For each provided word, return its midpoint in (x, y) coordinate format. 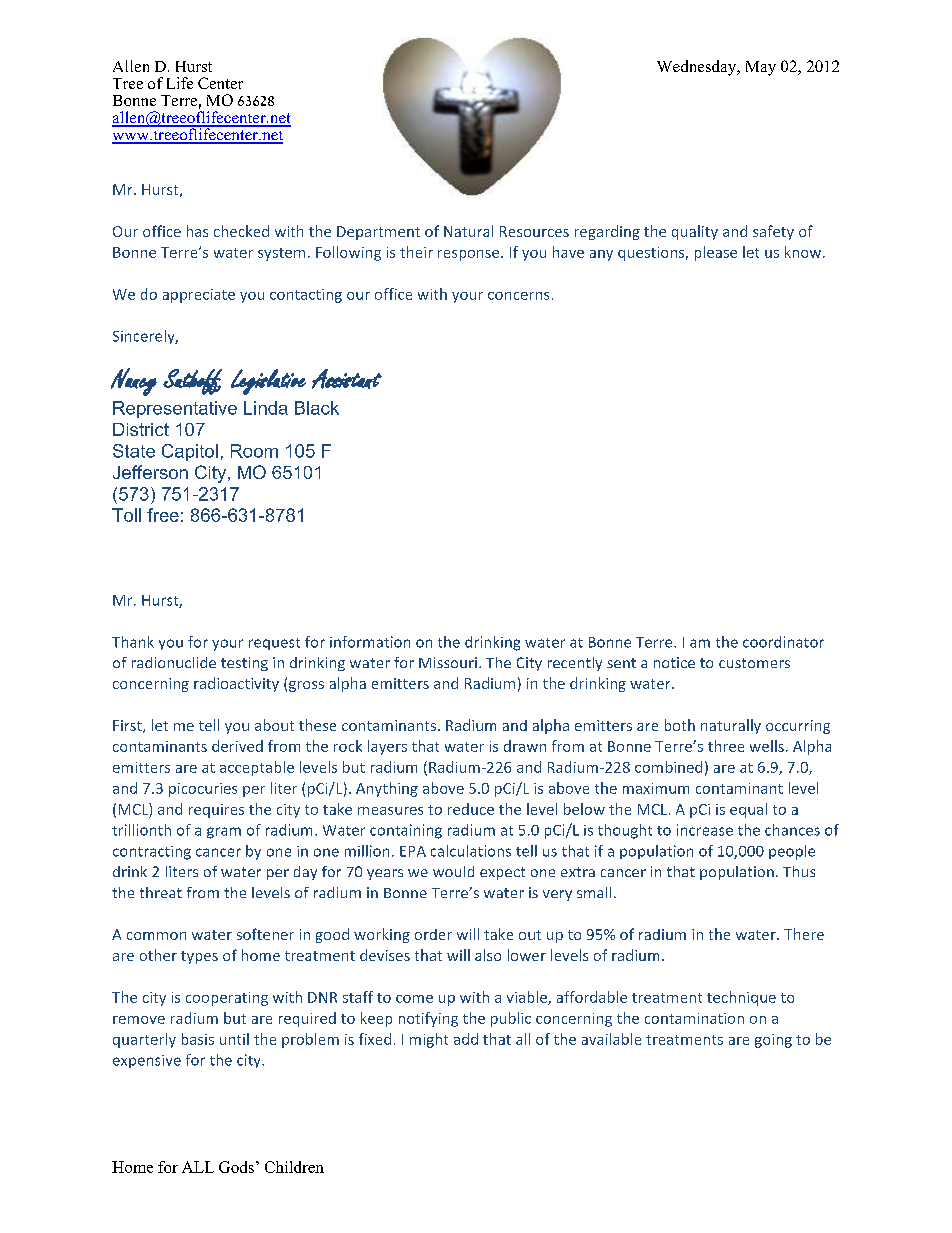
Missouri (448, 662)
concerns (518, 296)
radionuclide (174, 662)
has (197, 231)
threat (161, 892)
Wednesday (698, 68)
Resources (534, 231)
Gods (236, 1167)
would (453, 871)
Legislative (268, 382)
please (716, 253)
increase (705, 830)
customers (754, 663)
